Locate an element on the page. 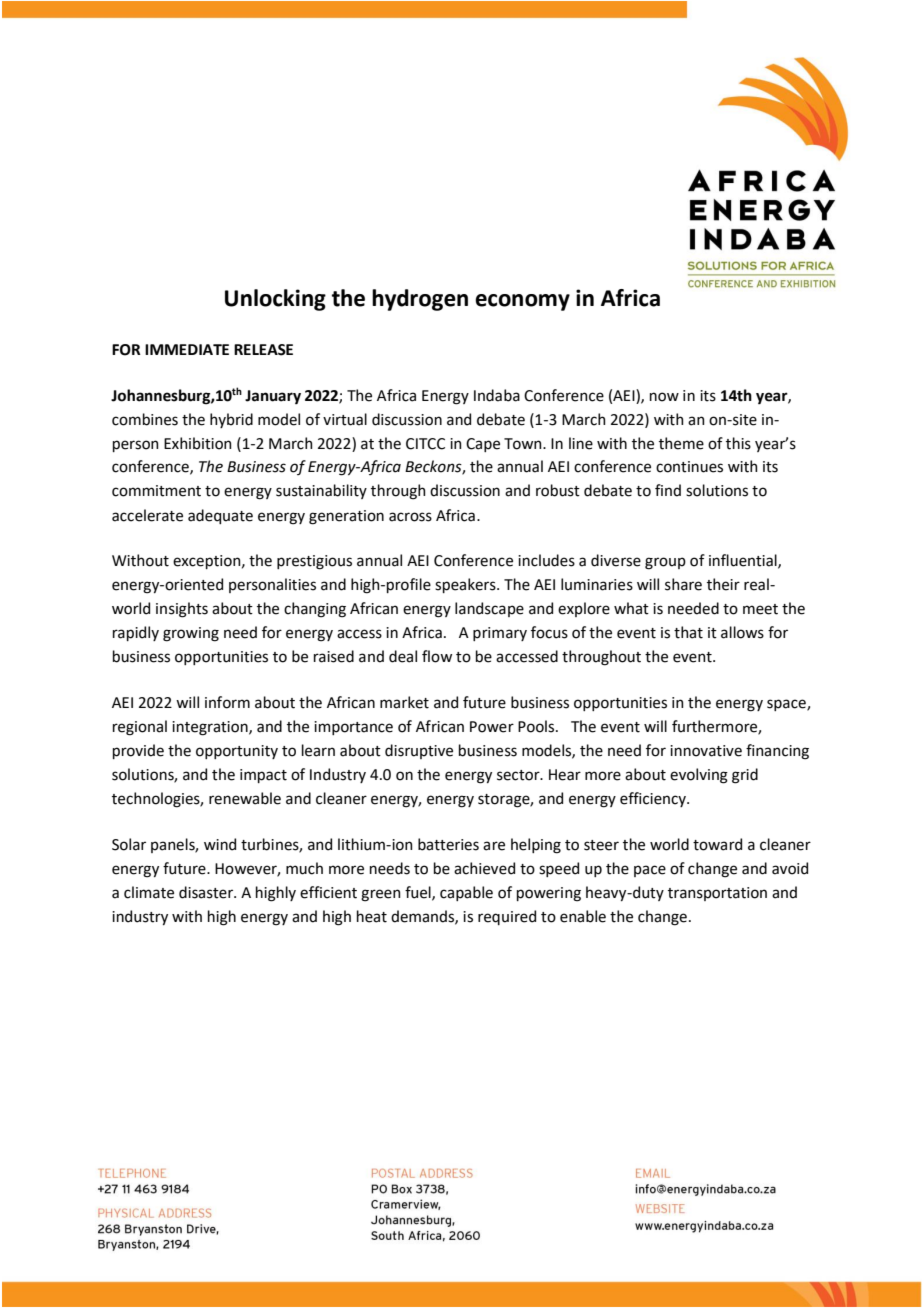 Image resolution: width=924 pixels, height=1308 pixels. now is located at coordinates (664, 397).
